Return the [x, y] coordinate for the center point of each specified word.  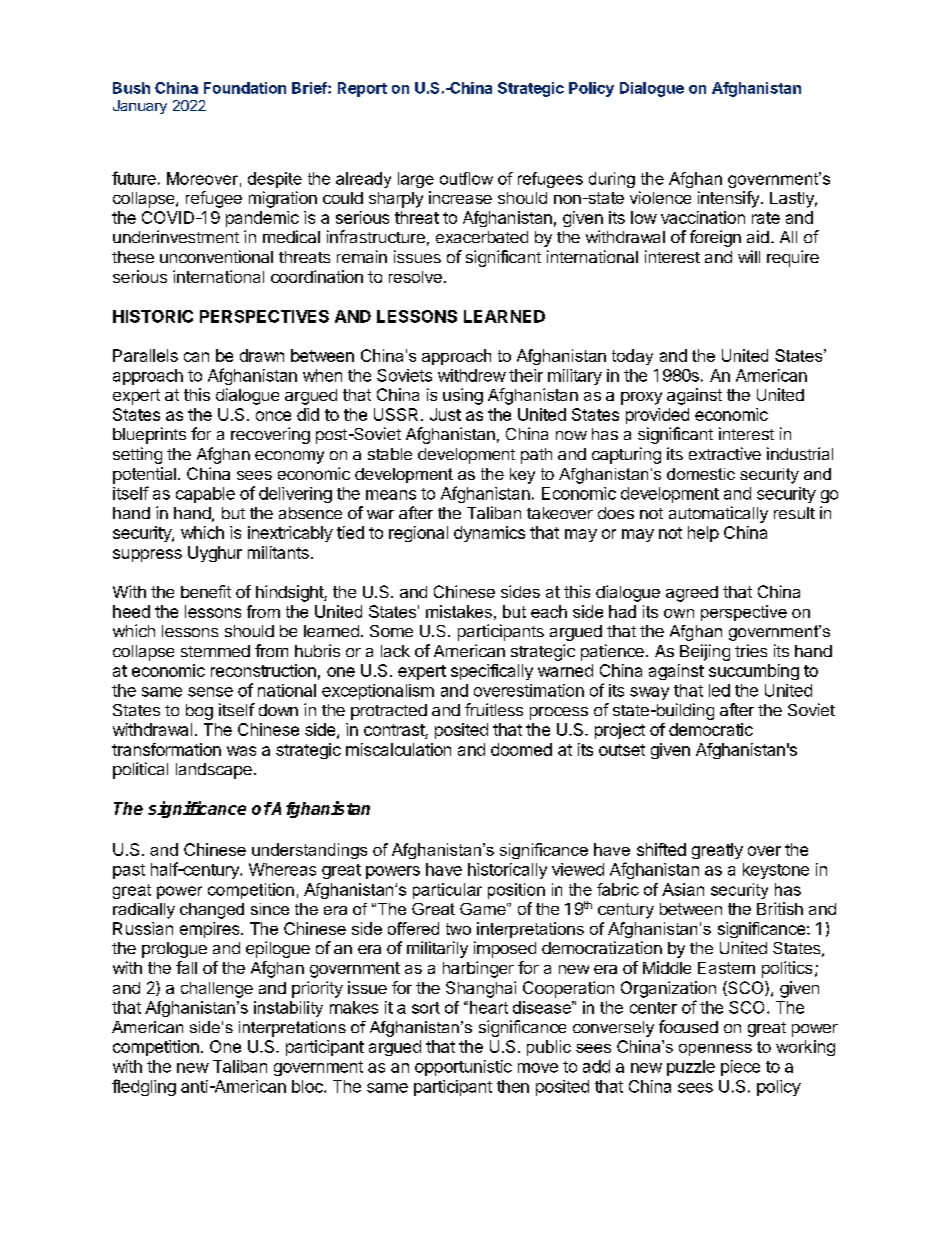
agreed [692, 594]
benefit [206, 591]
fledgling [144, 1087]
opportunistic [463, 1068]
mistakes [459, 611]
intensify [728, 199]
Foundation [245, 88]
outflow [466, 178]
